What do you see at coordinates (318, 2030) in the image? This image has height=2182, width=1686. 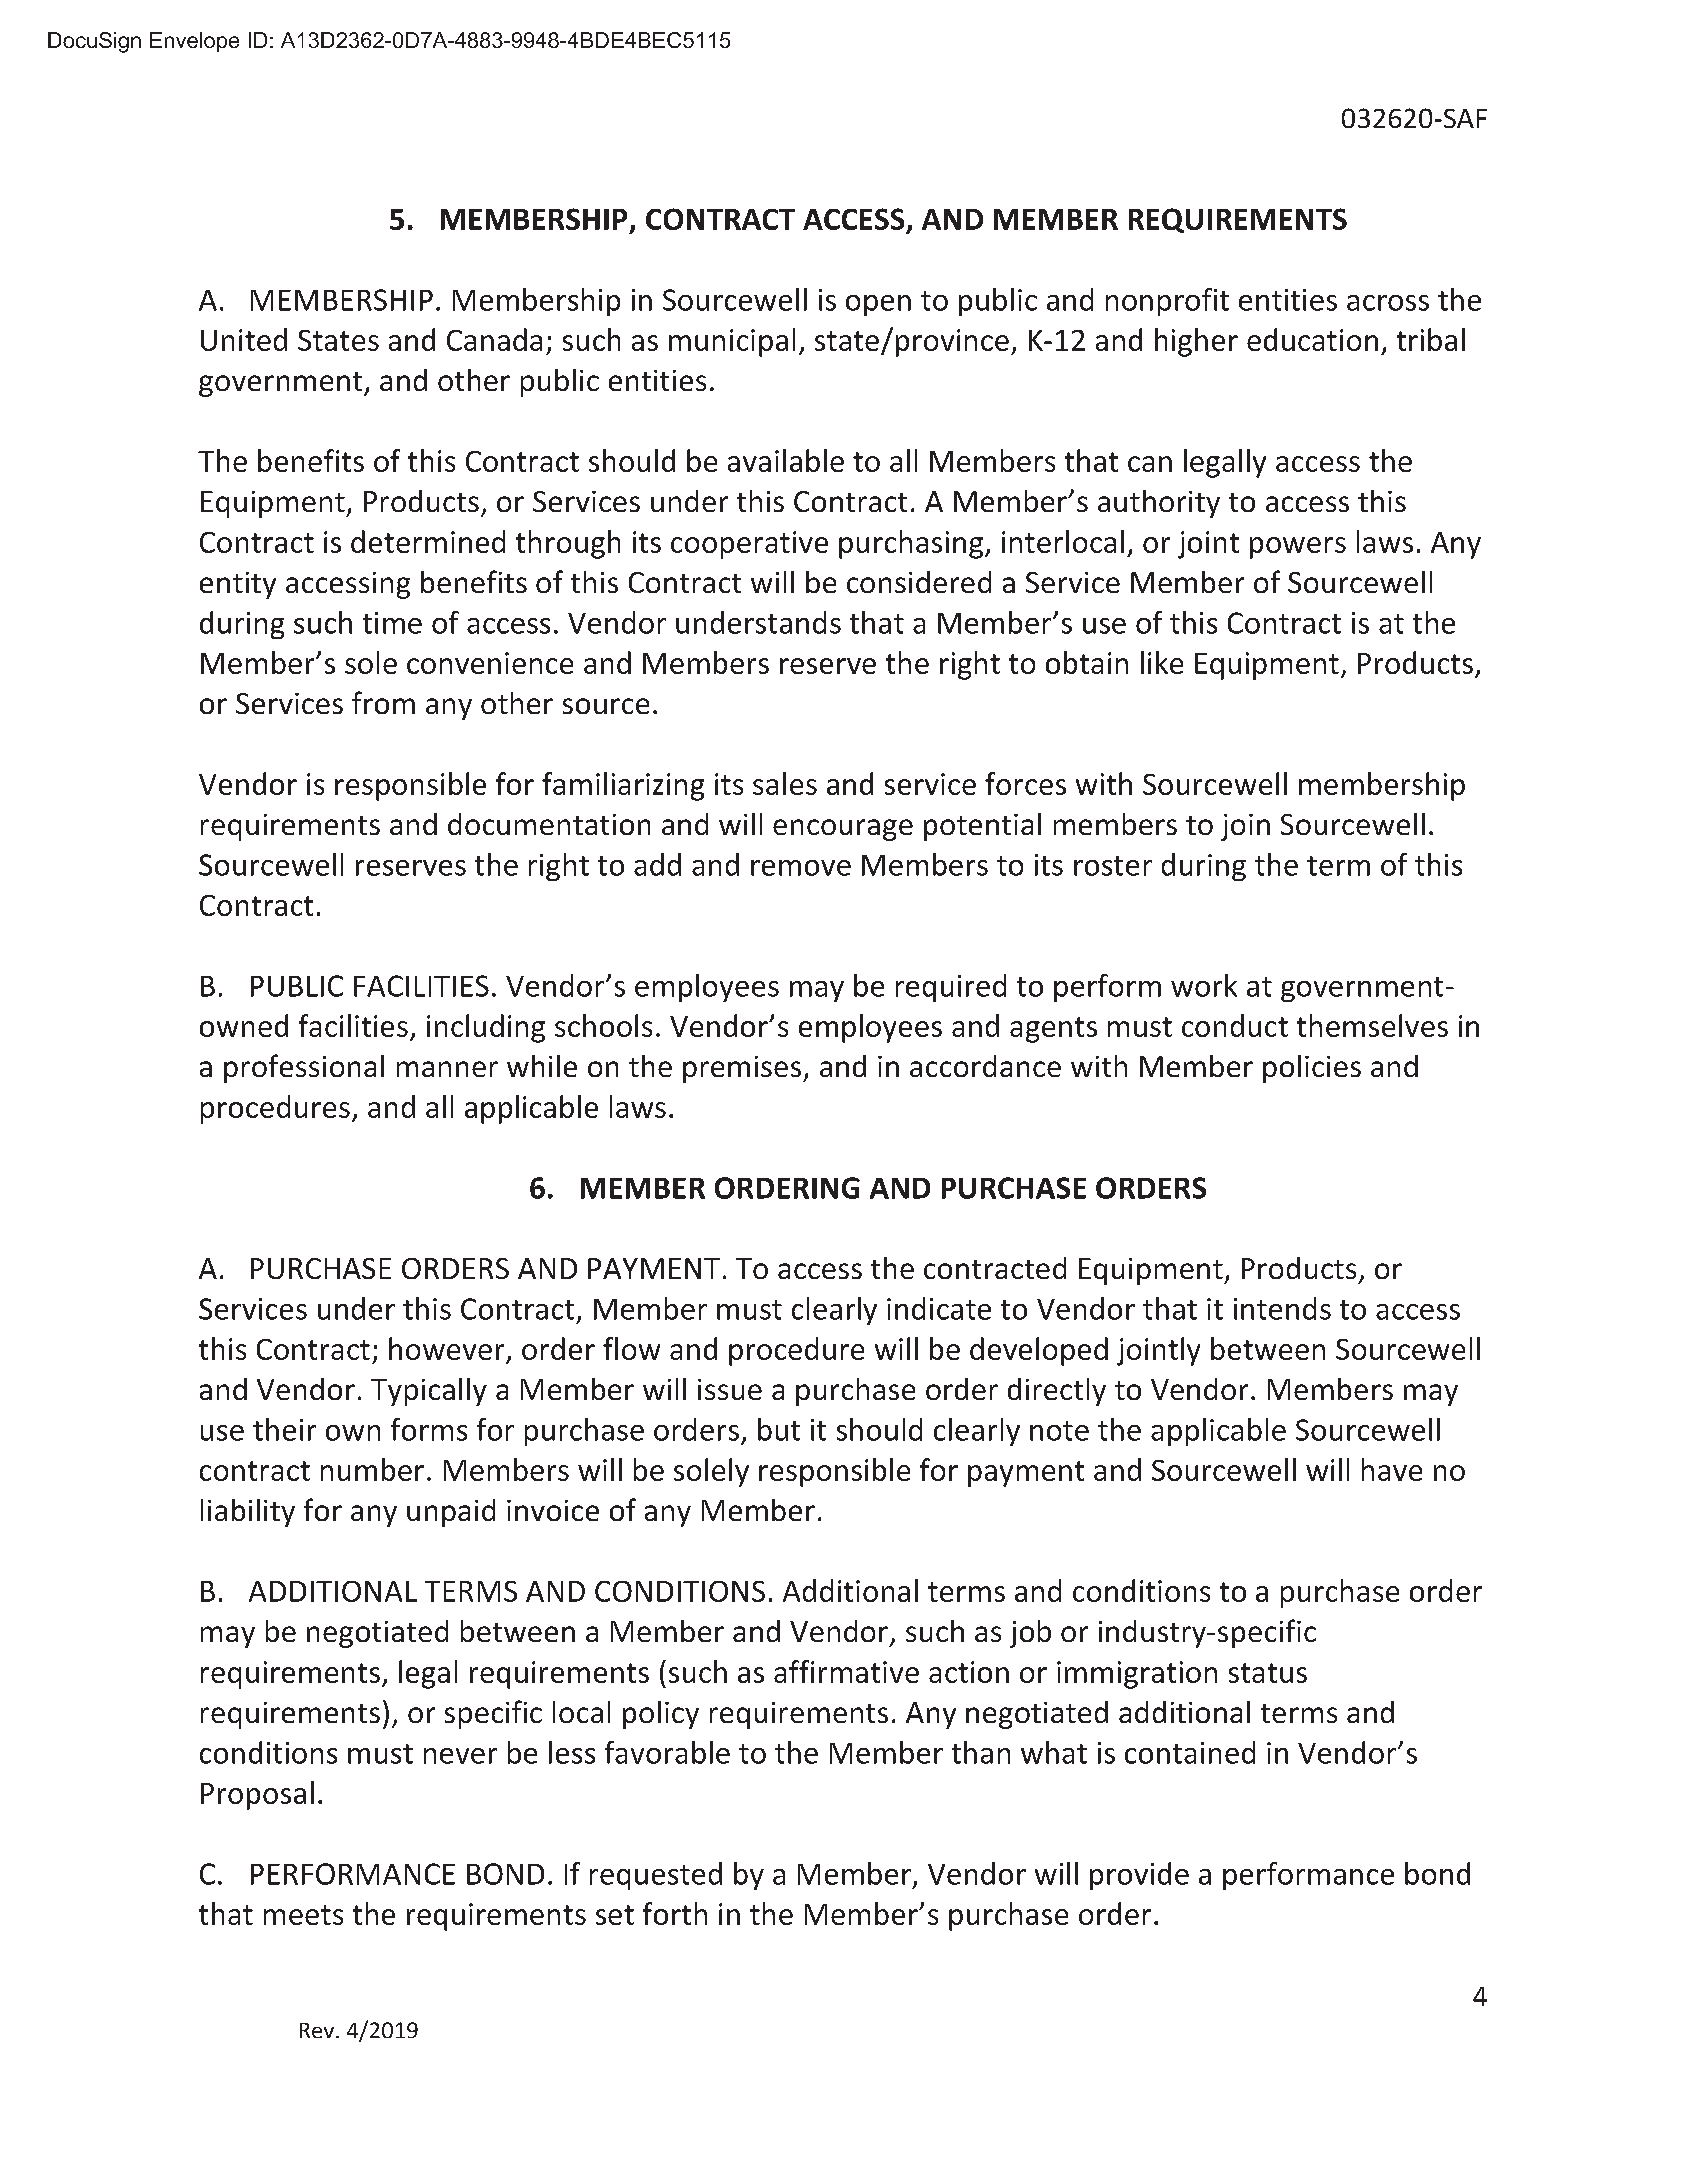 I see `Rev` at bounding box center [318, 2030].
